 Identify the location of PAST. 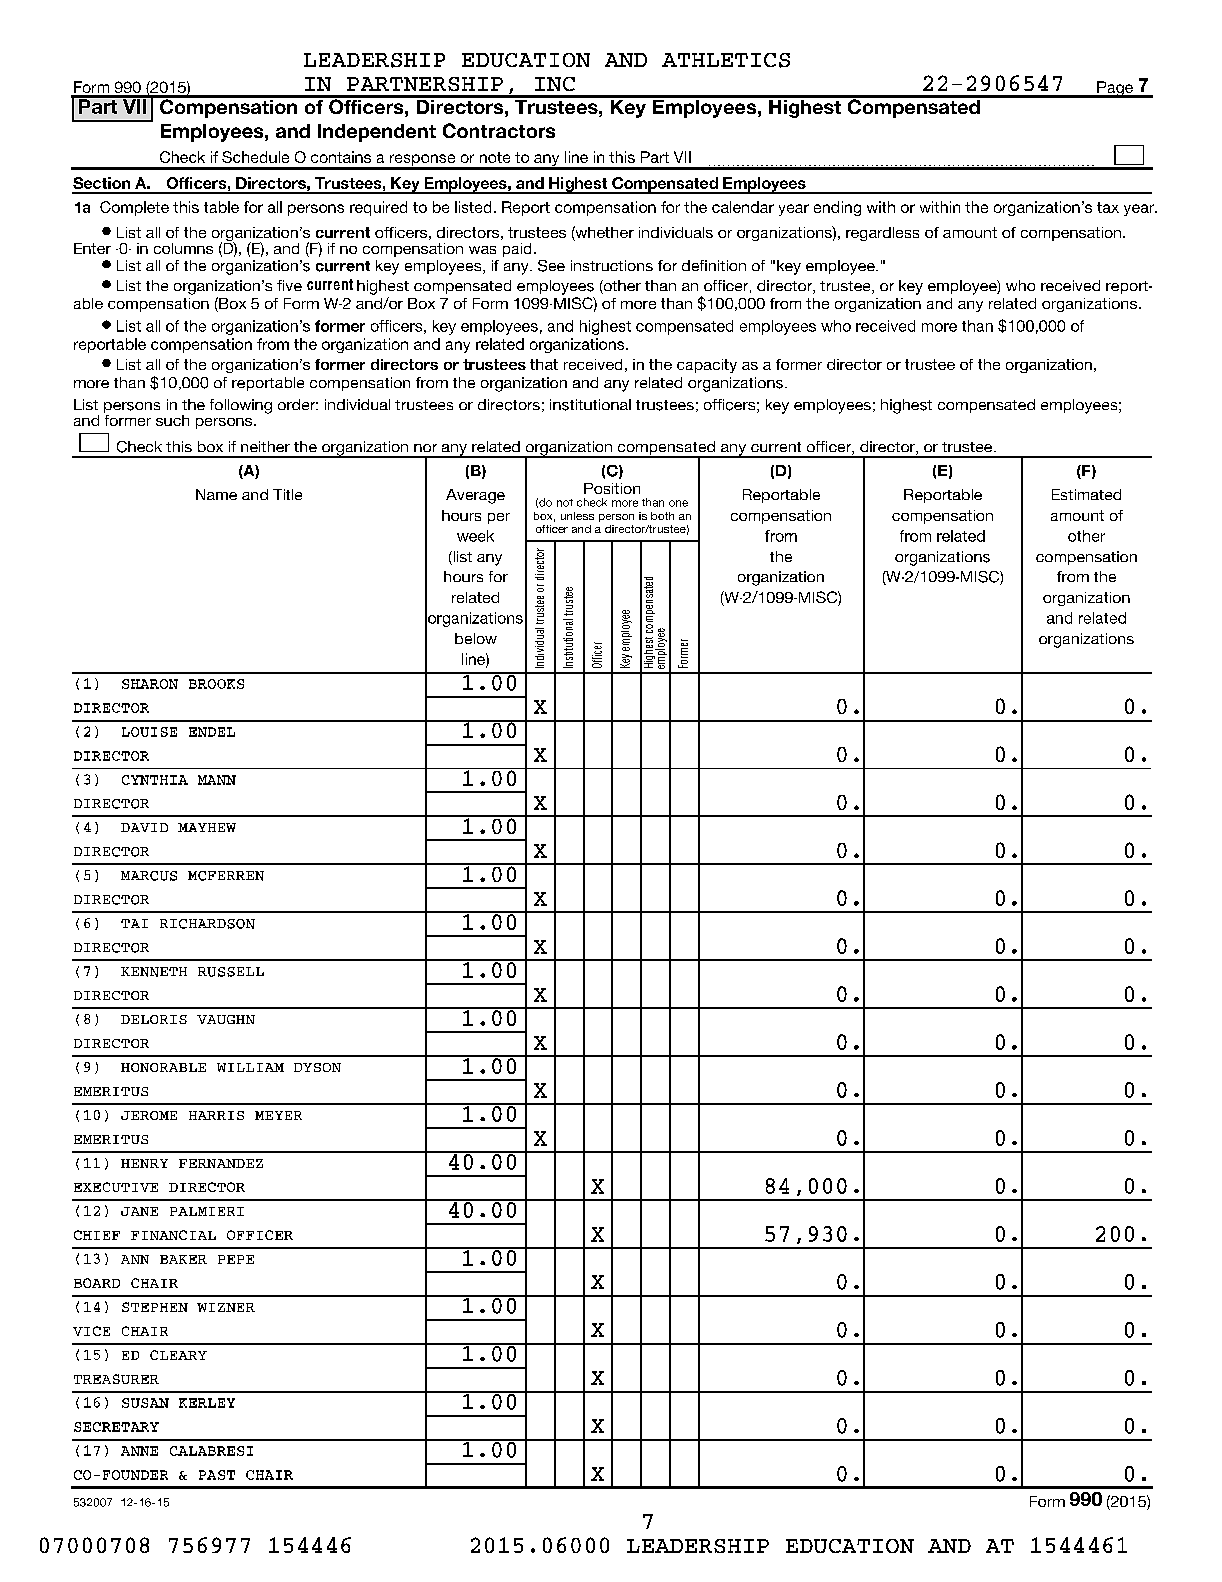
(217, 1475).
